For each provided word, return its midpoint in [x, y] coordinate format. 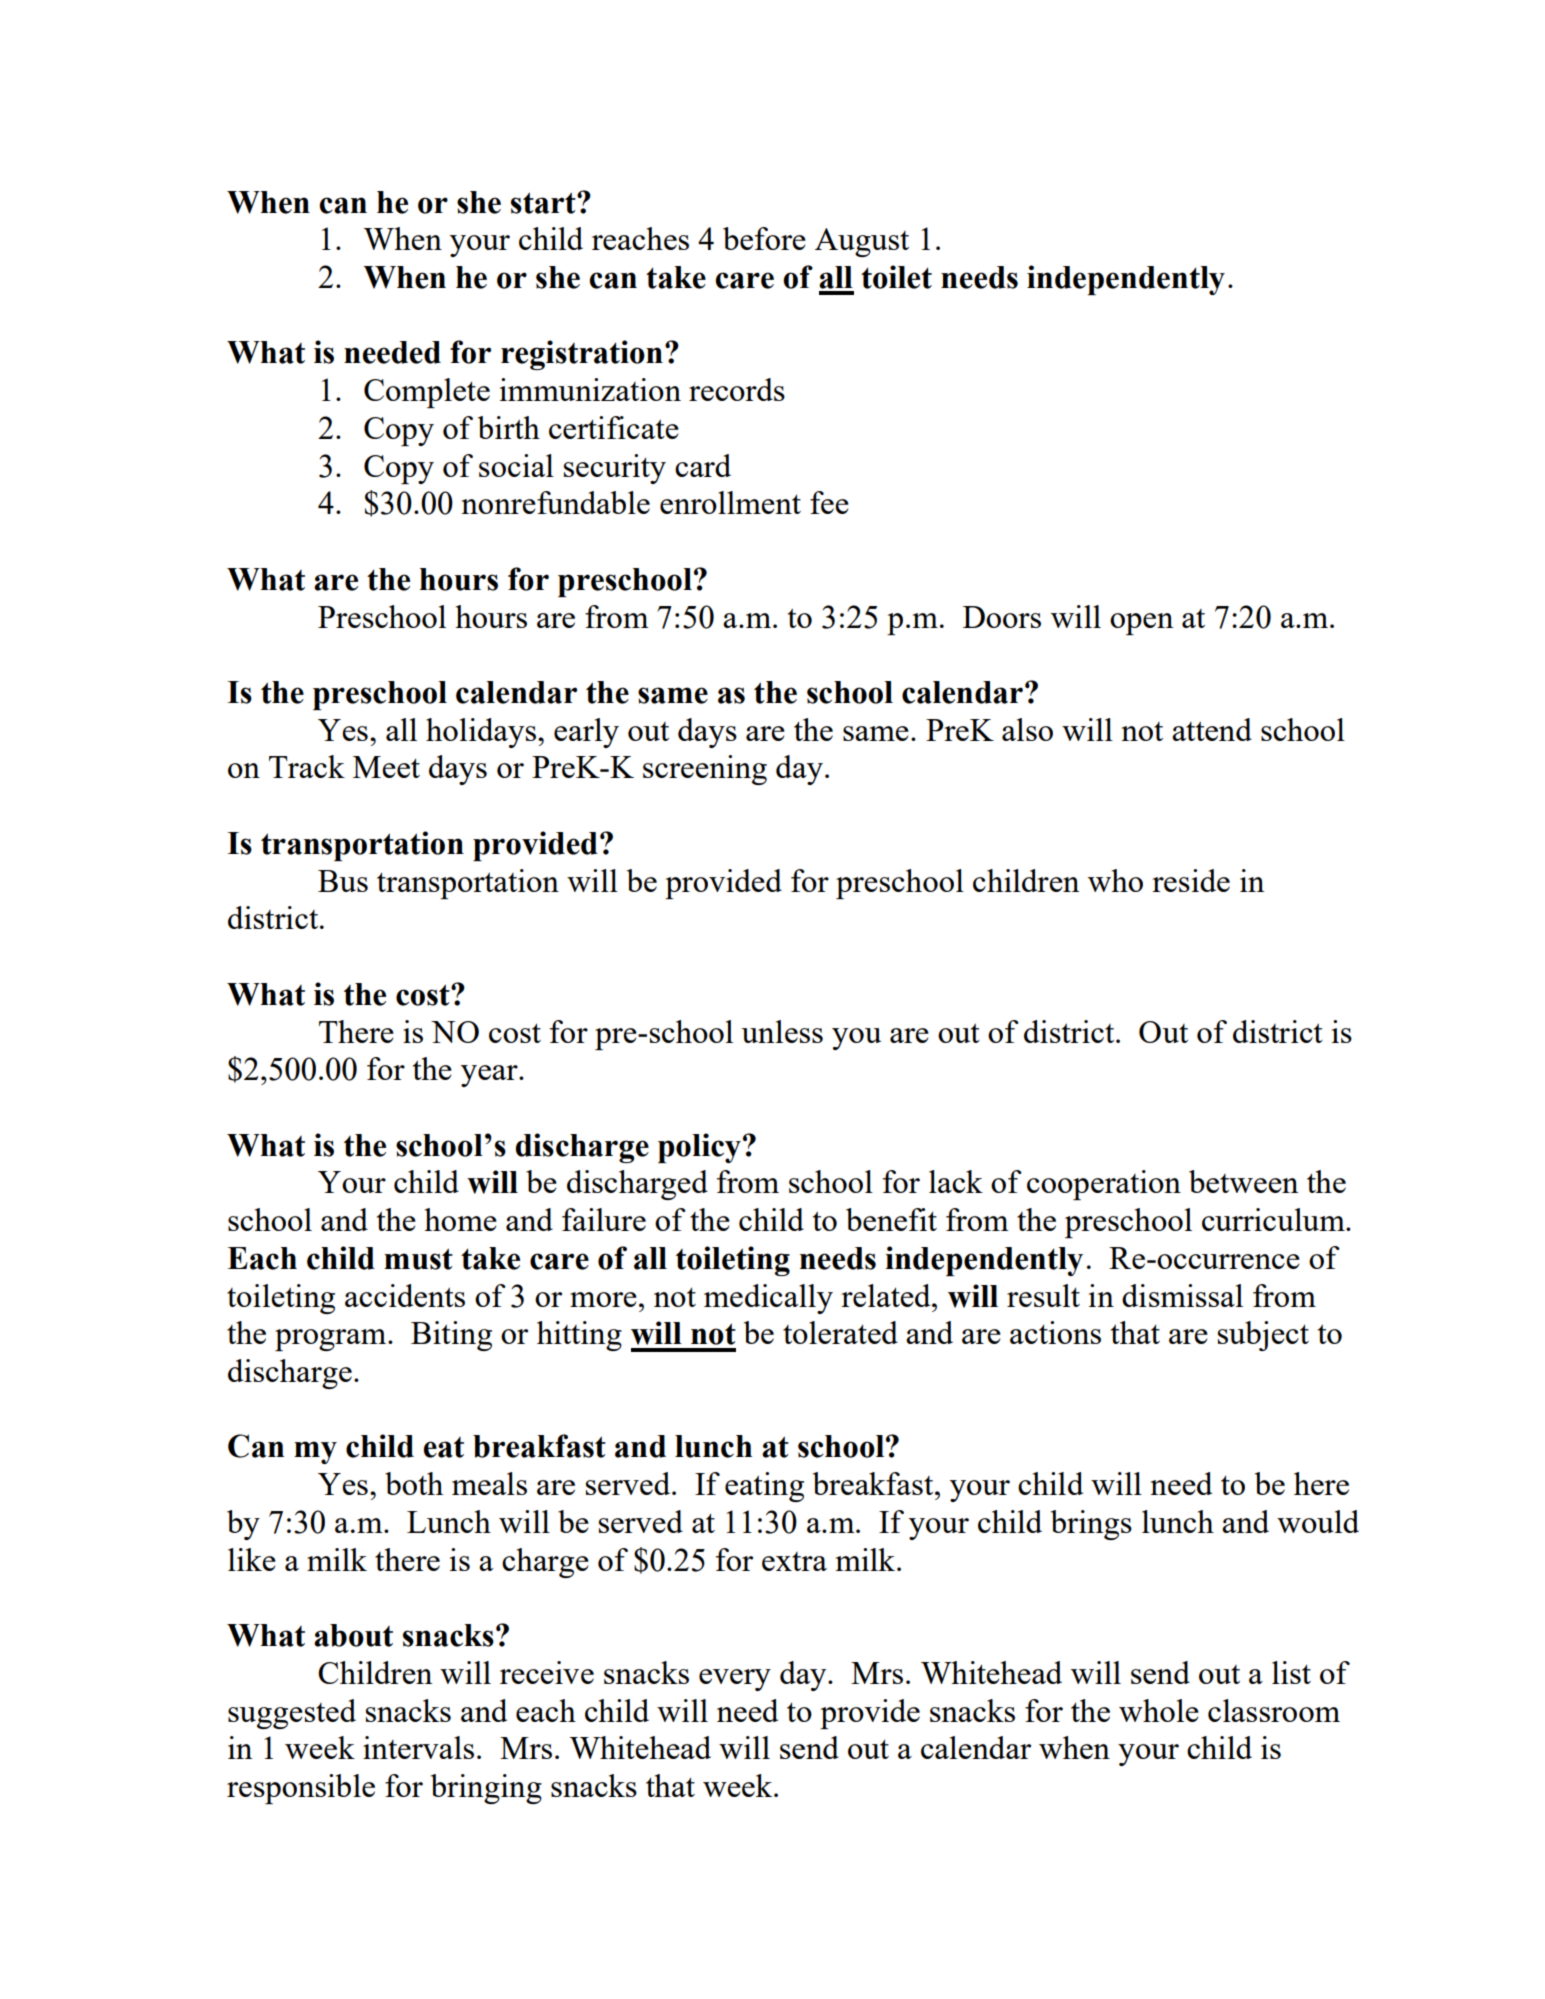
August [862, 242]
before [764, 238]
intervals [418, 1747]
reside [1191, 880]
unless [782, 1031]
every [735, 1680]
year [490, 1076]
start [544, 203]
